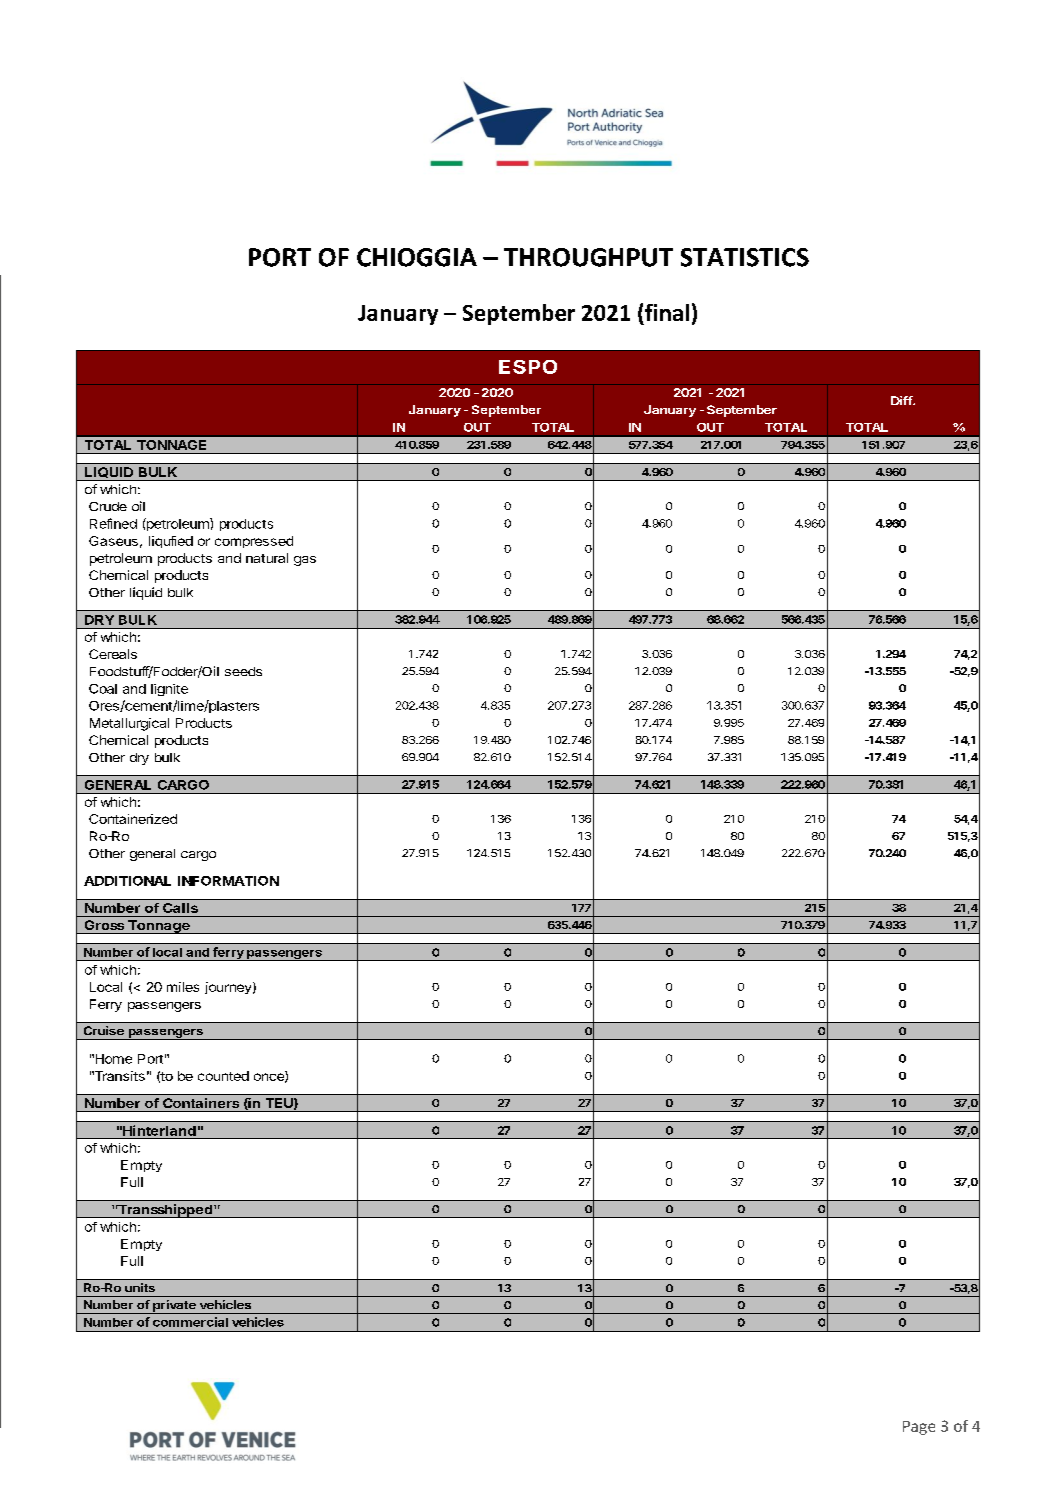 Image resolution: width=1056 pixels, height=1494 pixels. What do you see at coordinates (228, 881) in the document?
I see `INFORMATION` at bounding box center [228, 881].
